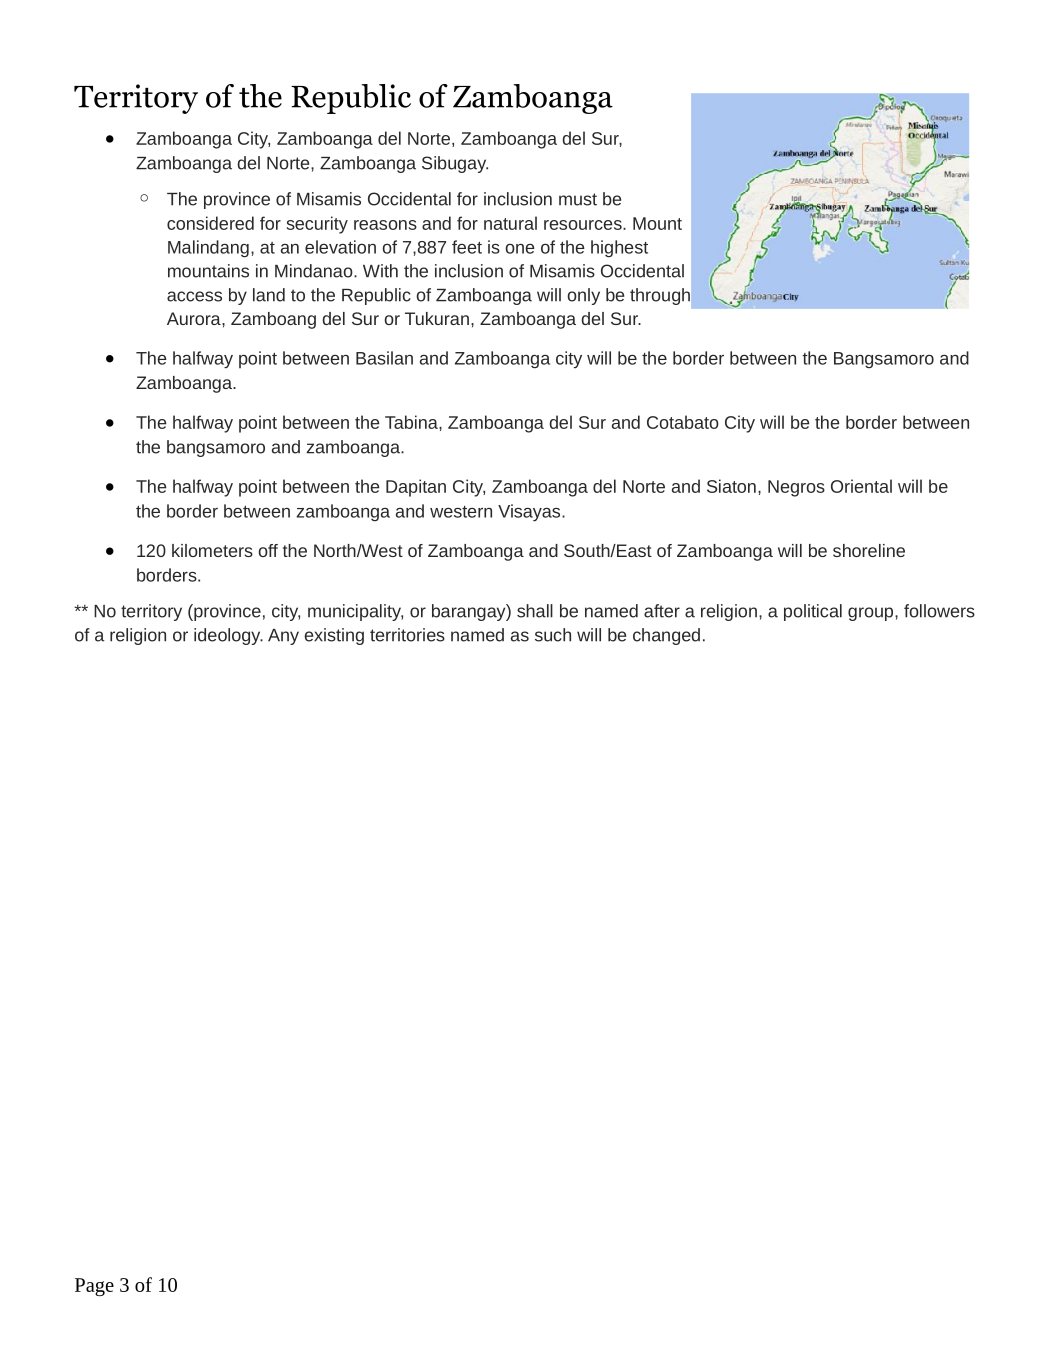 This page has width=1049, height=1358. I want to click on Page, so click(94, 1287).
